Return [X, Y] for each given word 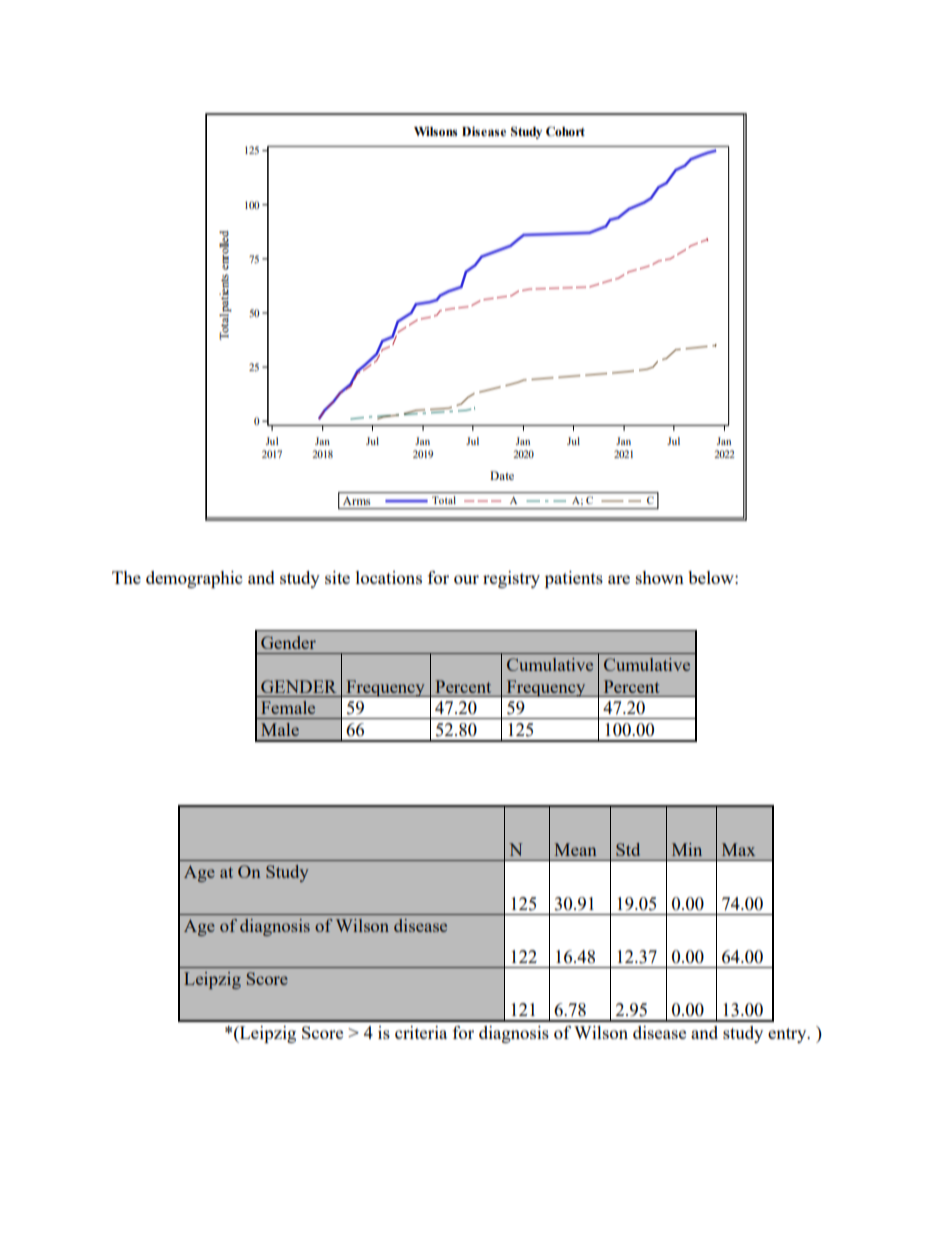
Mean [575, 849]
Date [502, 475]
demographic [194, 579]
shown [660, 577]
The [126, 577]
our [466, 579]
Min [687, 849]
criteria [421, 1032]
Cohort [565, 131]
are [619, 579]
